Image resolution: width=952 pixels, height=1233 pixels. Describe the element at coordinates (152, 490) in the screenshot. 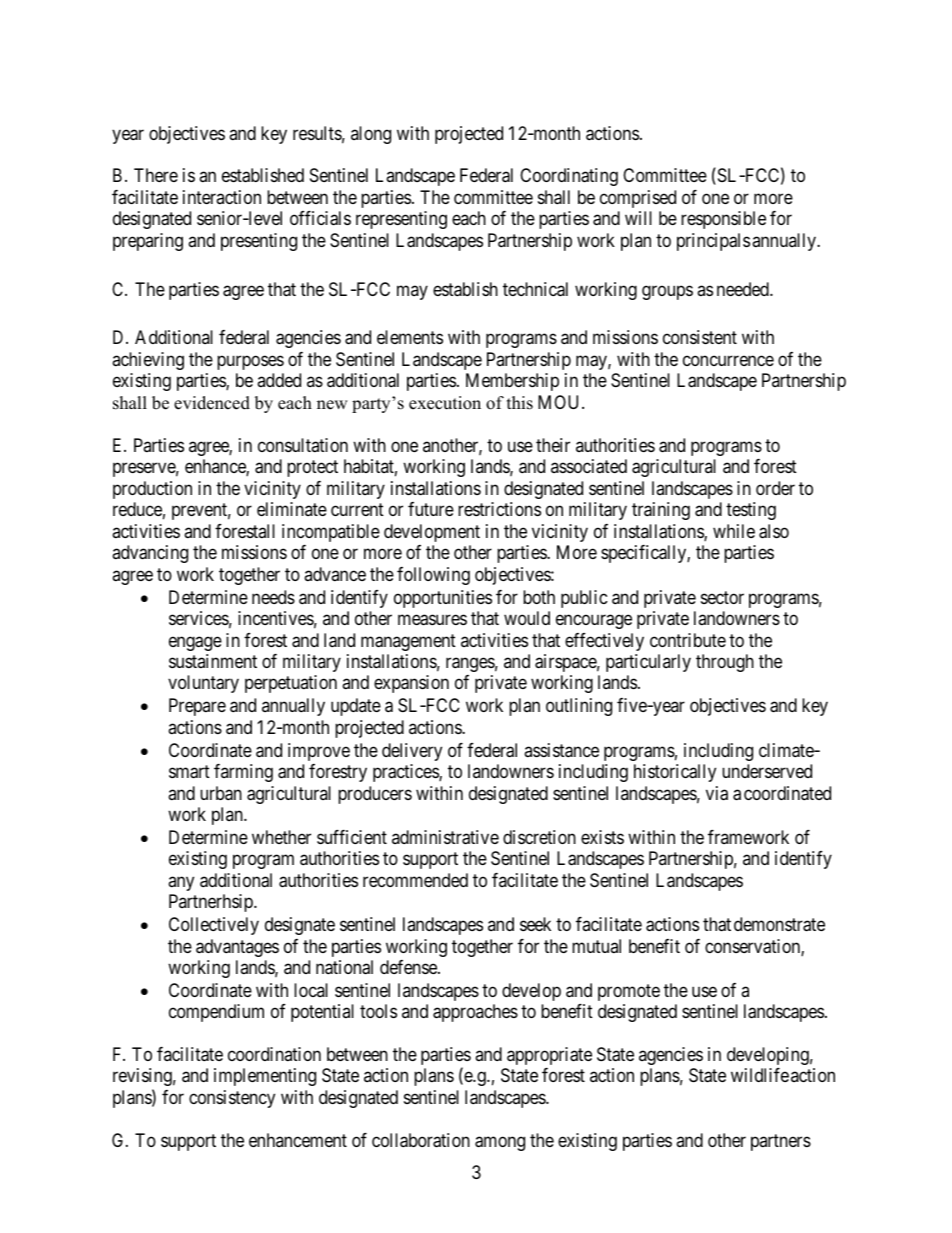

I see `production` at that location.
